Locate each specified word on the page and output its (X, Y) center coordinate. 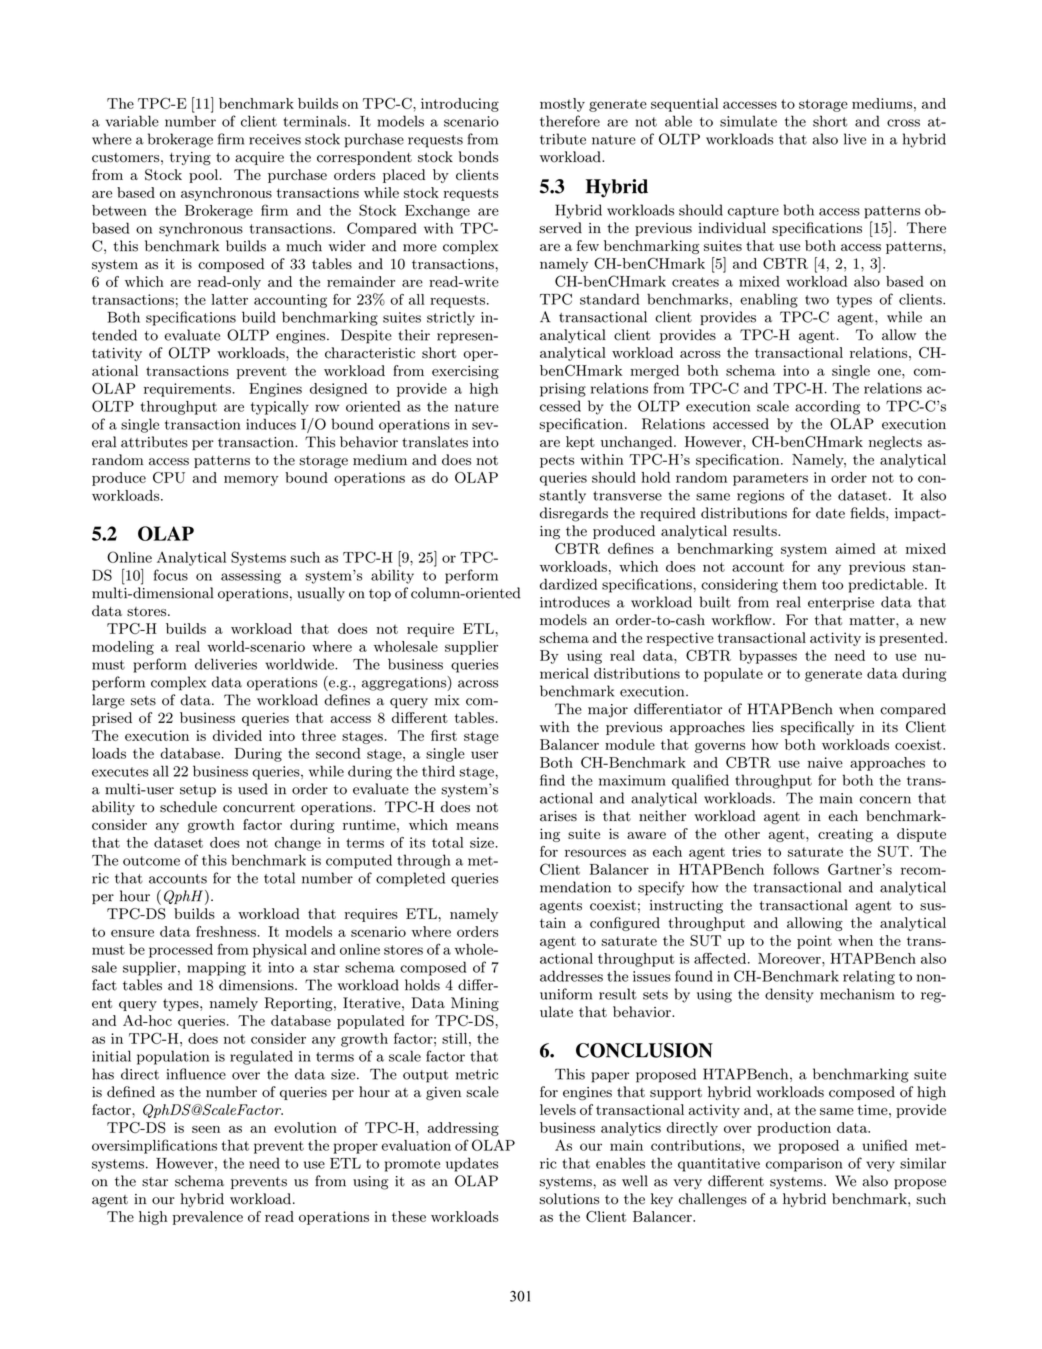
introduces (575, 602)
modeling (123, 648)
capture (753, 212)
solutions (569, 1199)
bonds (478, 157)
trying (190, 158)
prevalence (208, 1218)
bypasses (768, 657)
